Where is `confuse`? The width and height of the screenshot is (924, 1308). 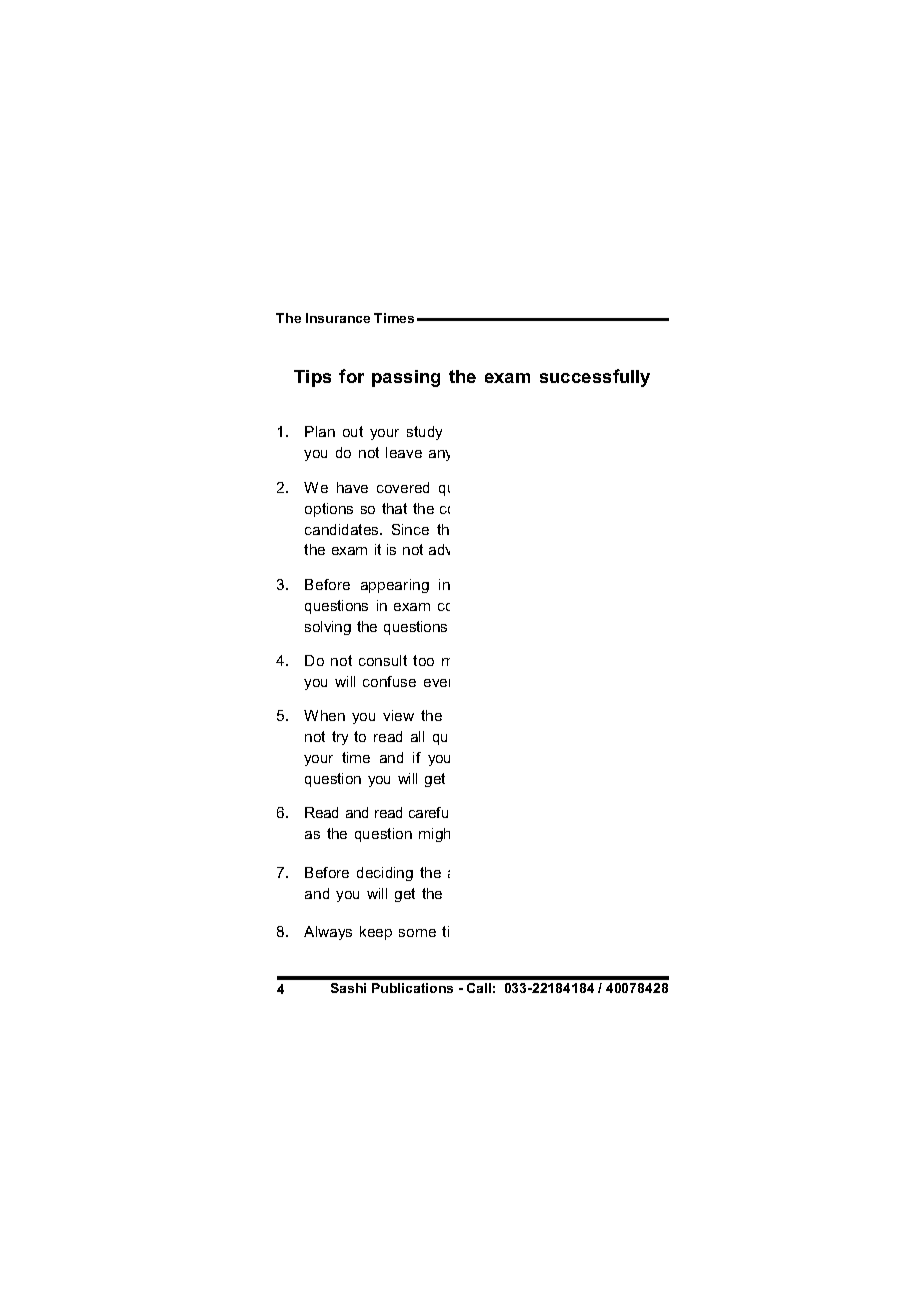 confuse is located at coordinates (389, 681).
